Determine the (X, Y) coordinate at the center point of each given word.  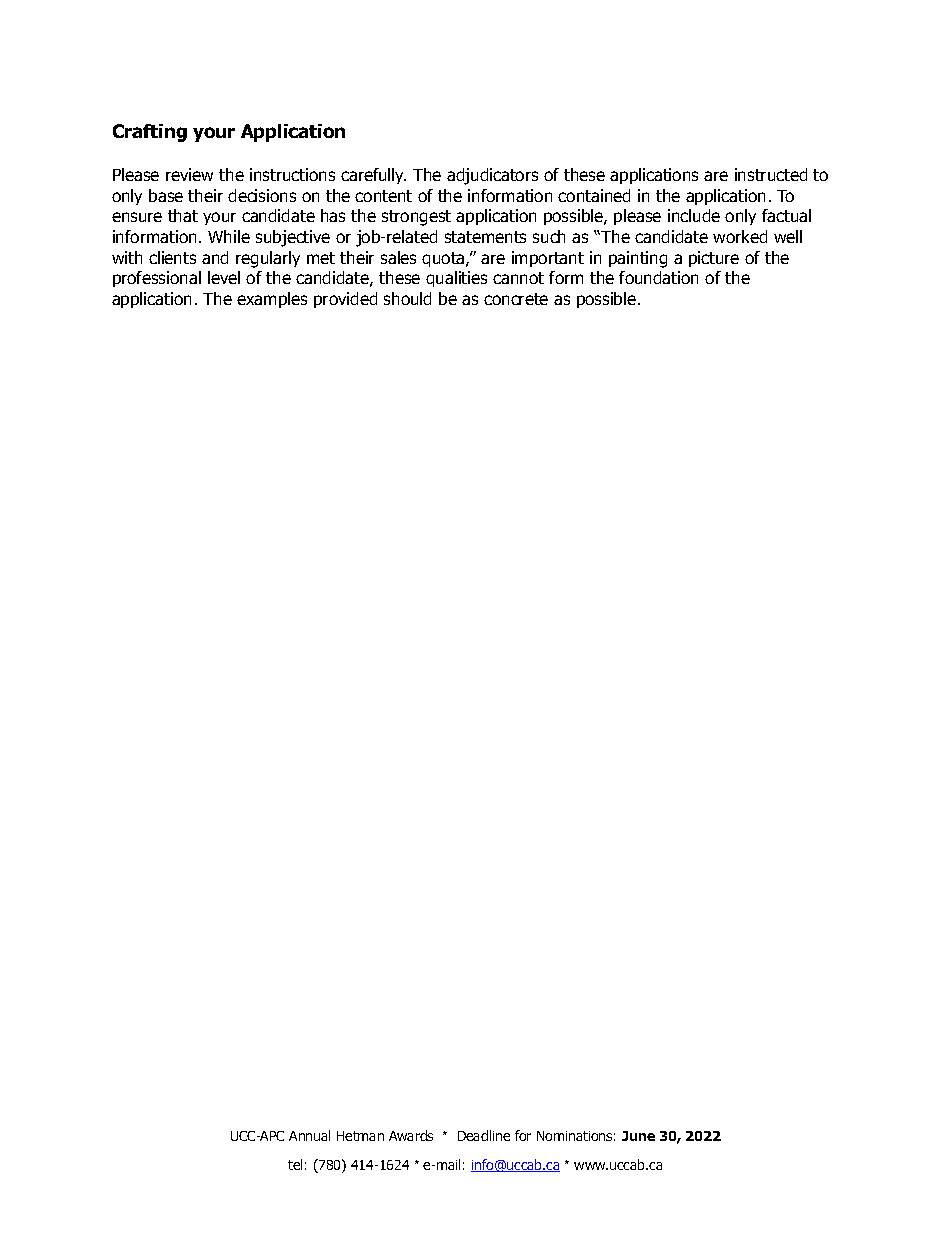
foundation (658, 277)
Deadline (484, 1135)
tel (295, 1164)
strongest (416, 218)
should (407, 298)
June (638, 1136)
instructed (771, 174)
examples (272, 300)
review (189, 174)
